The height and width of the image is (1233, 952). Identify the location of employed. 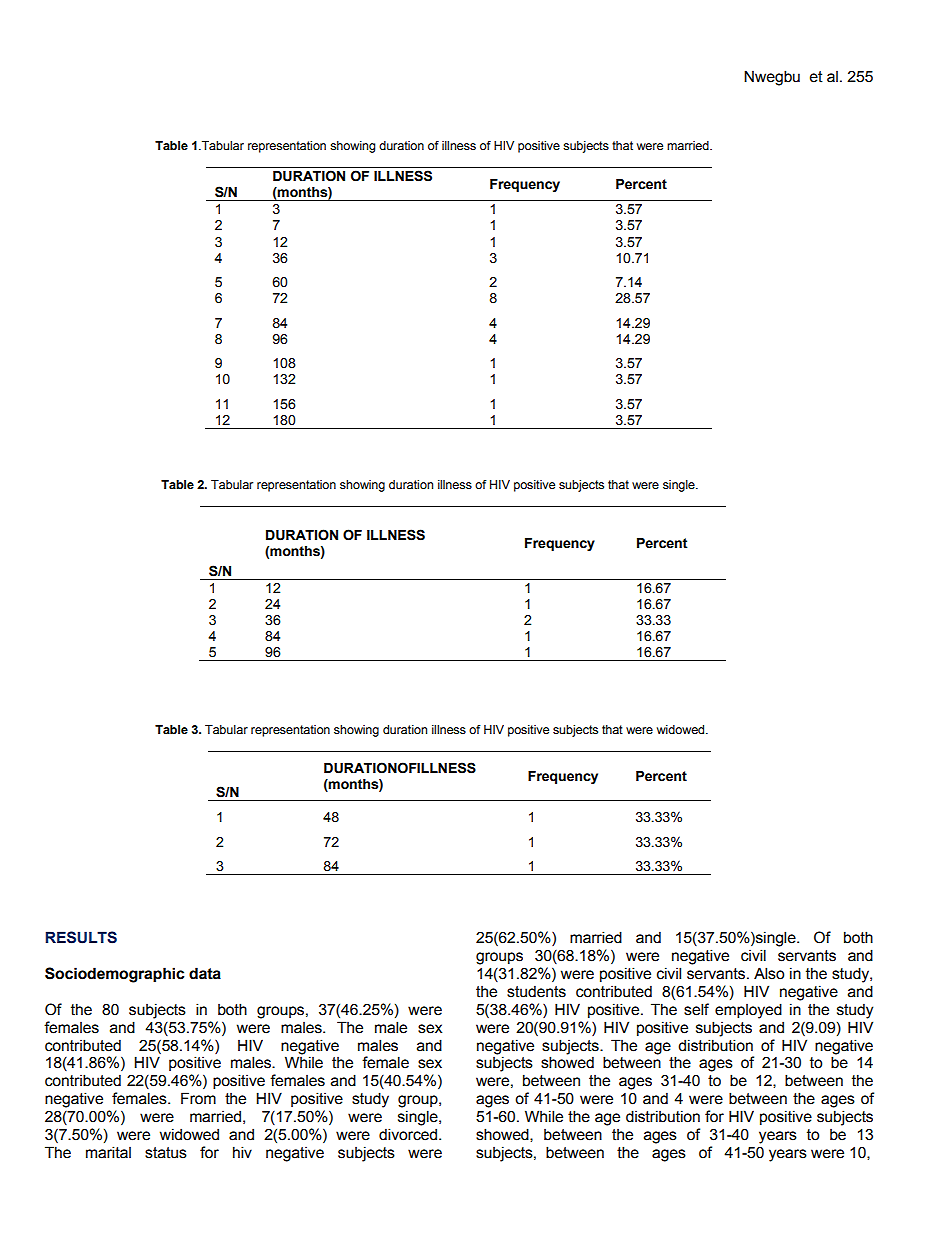
(748, 1011).
